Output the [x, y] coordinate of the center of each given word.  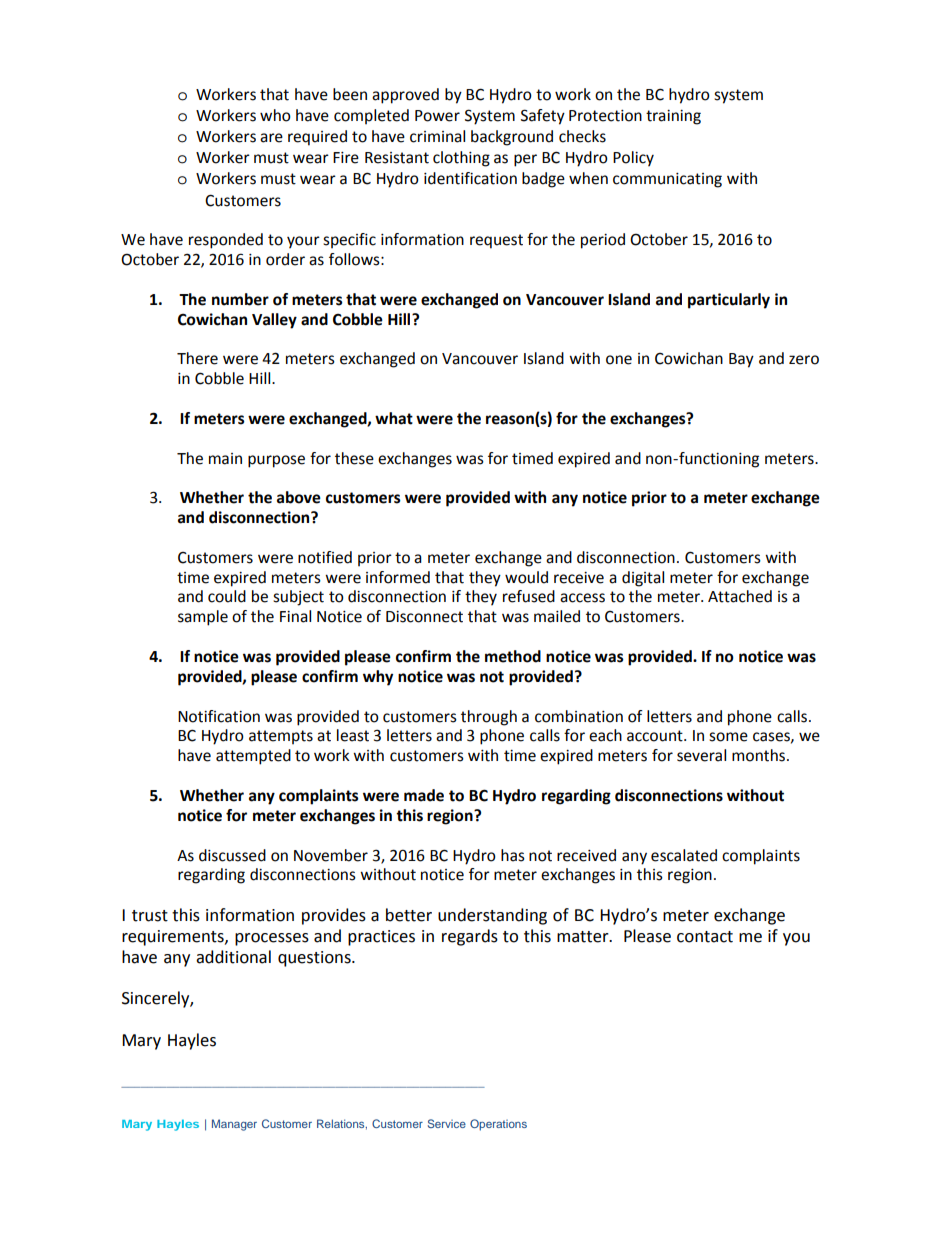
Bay [741, 360]
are [271, 138]
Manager [234, 1125]
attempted [253, 757]
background [512, 138]
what [394, 418]
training [673, 117]
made [424, 795]
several [701, 755]
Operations [498, 1125]
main [225, 459]
